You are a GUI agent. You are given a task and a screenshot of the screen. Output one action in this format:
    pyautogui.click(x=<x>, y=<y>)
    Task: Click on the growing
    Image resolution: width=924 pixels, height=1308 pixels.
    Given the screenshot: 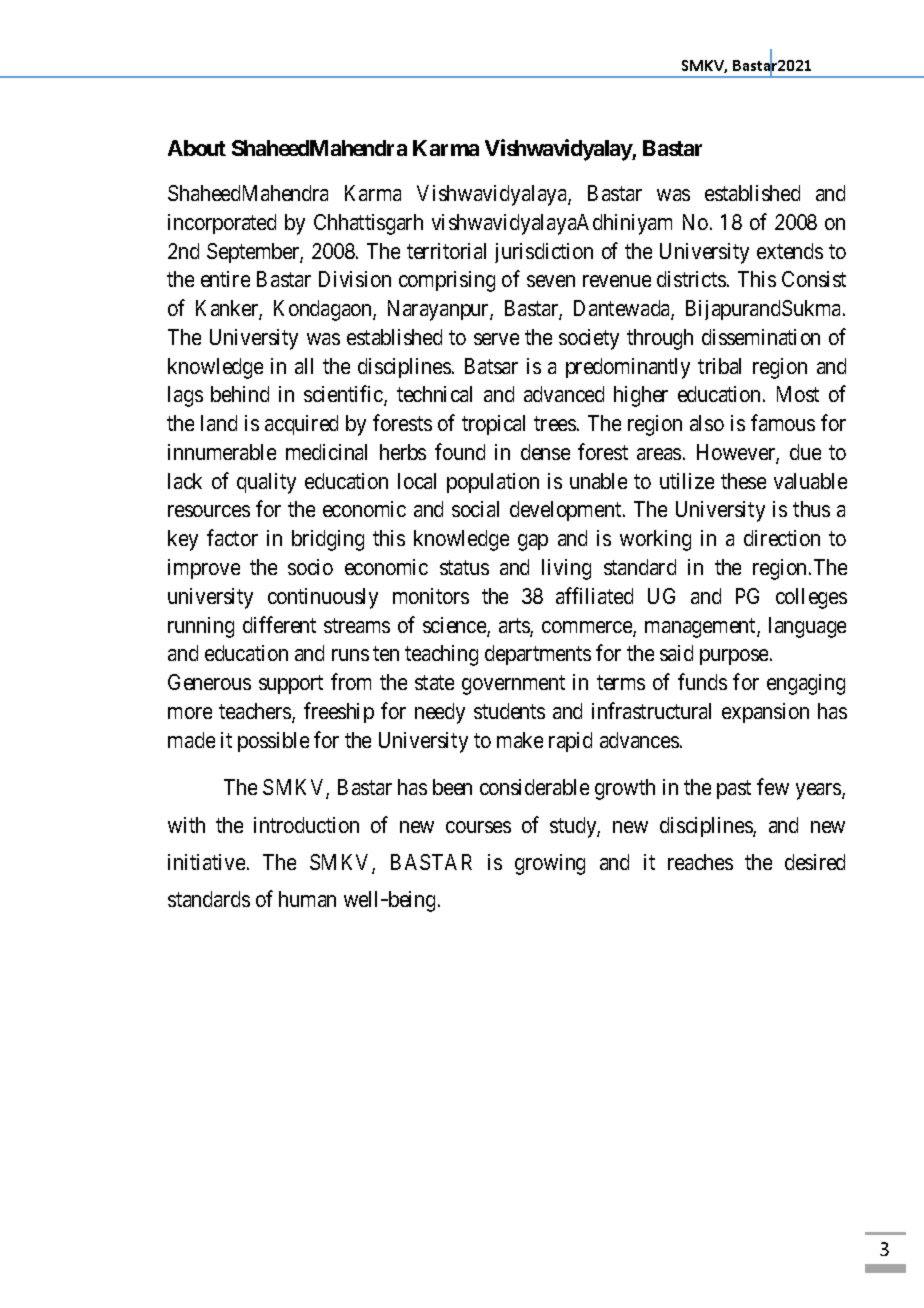 What is the action you would take?
    pyautogui.click(x=550, y=864)
